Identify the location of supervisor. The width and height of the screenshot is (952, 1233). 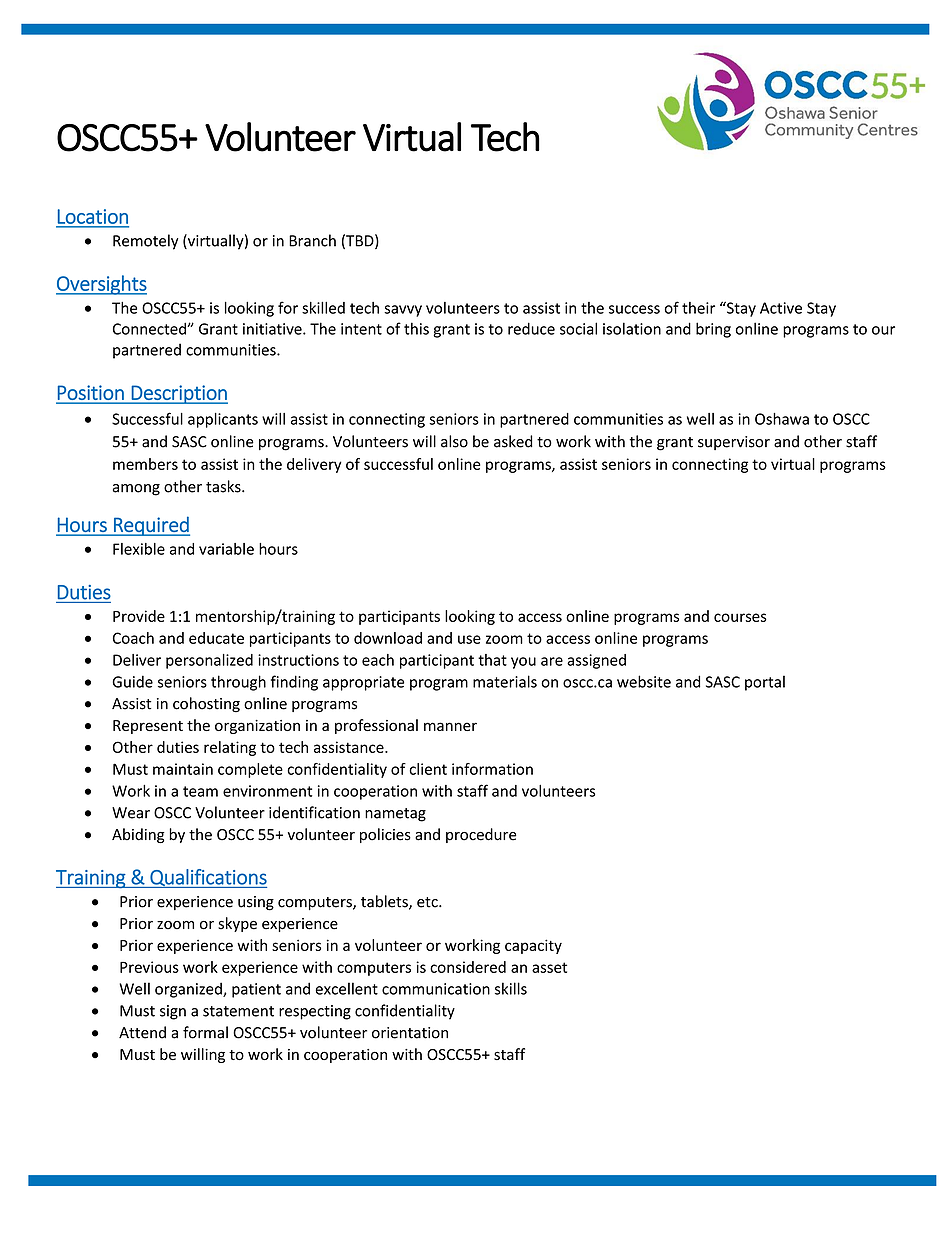
(734, 443).
